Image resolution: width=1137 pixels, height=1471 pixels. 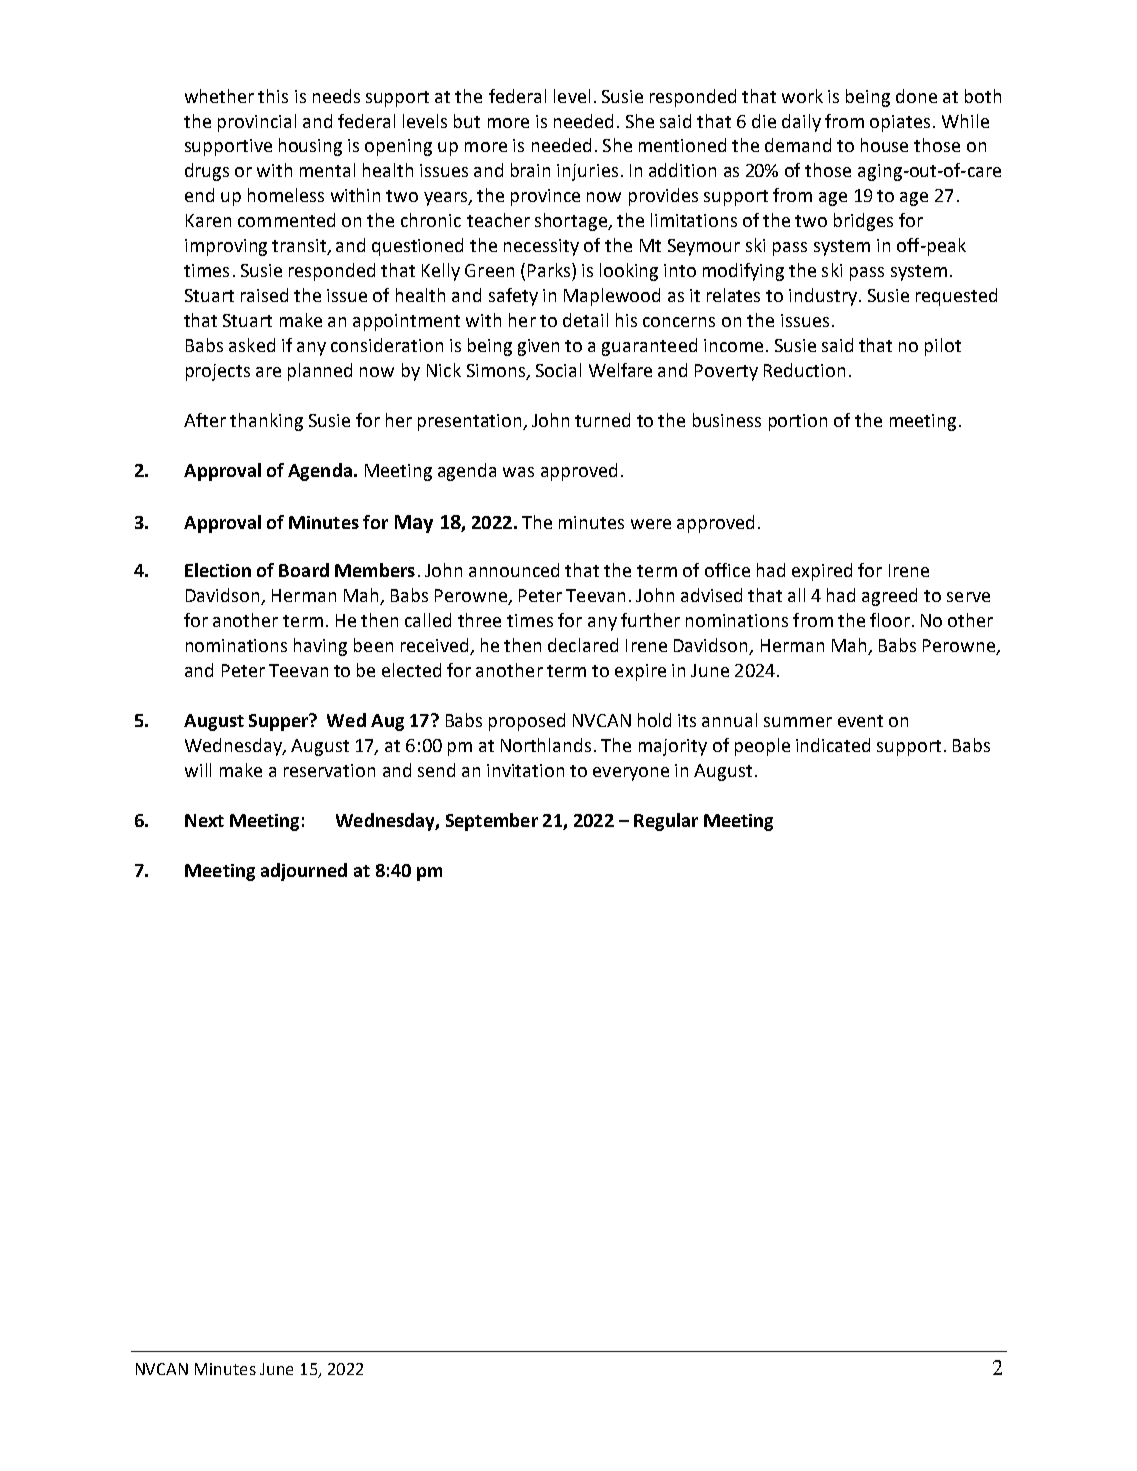 I want to click on indicated, so click(x=833, y=745).
